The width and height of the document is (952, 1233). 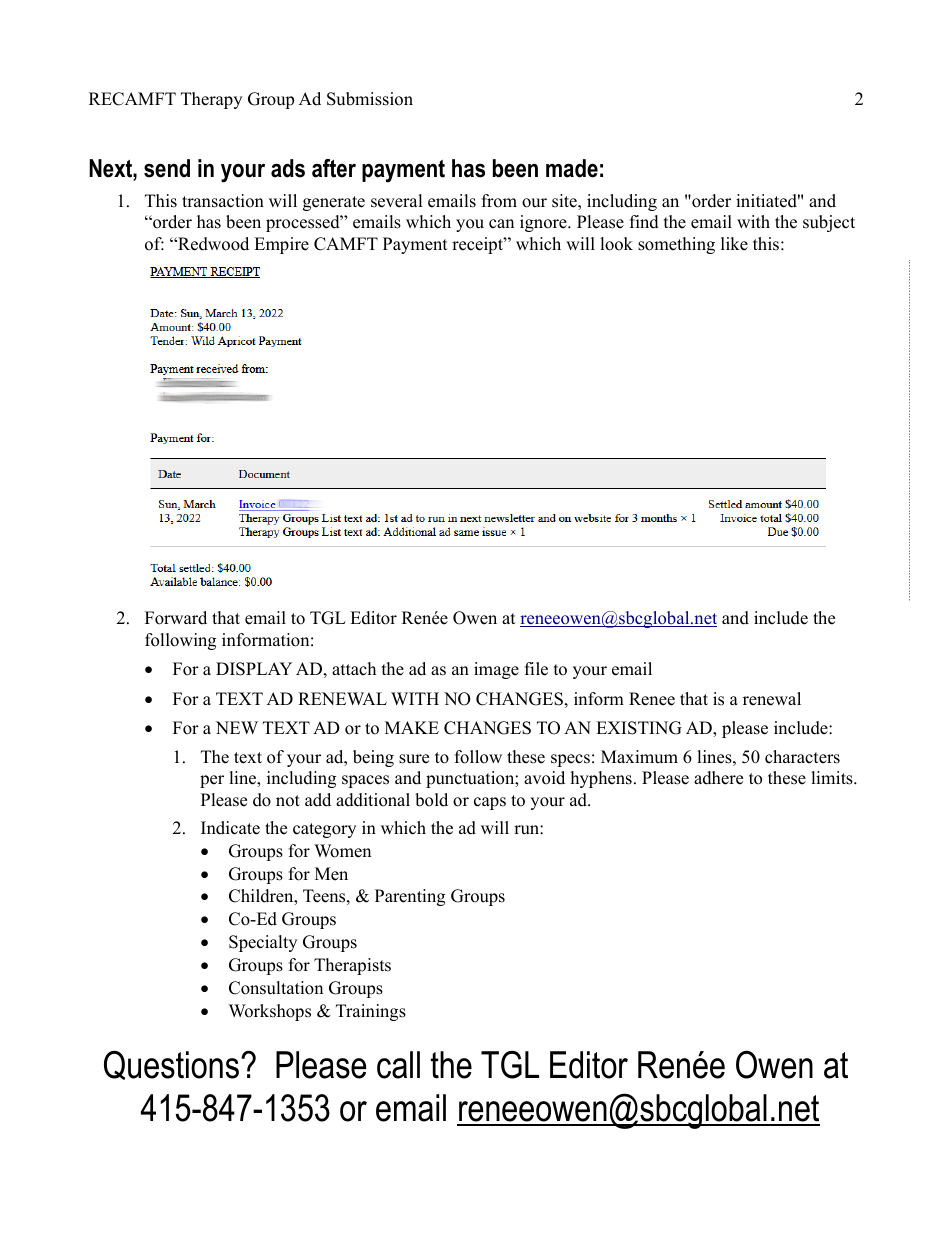 What do you see at coordinates (718, 778) in the document?
I see `adhere` at bounding box center [718, 778].
